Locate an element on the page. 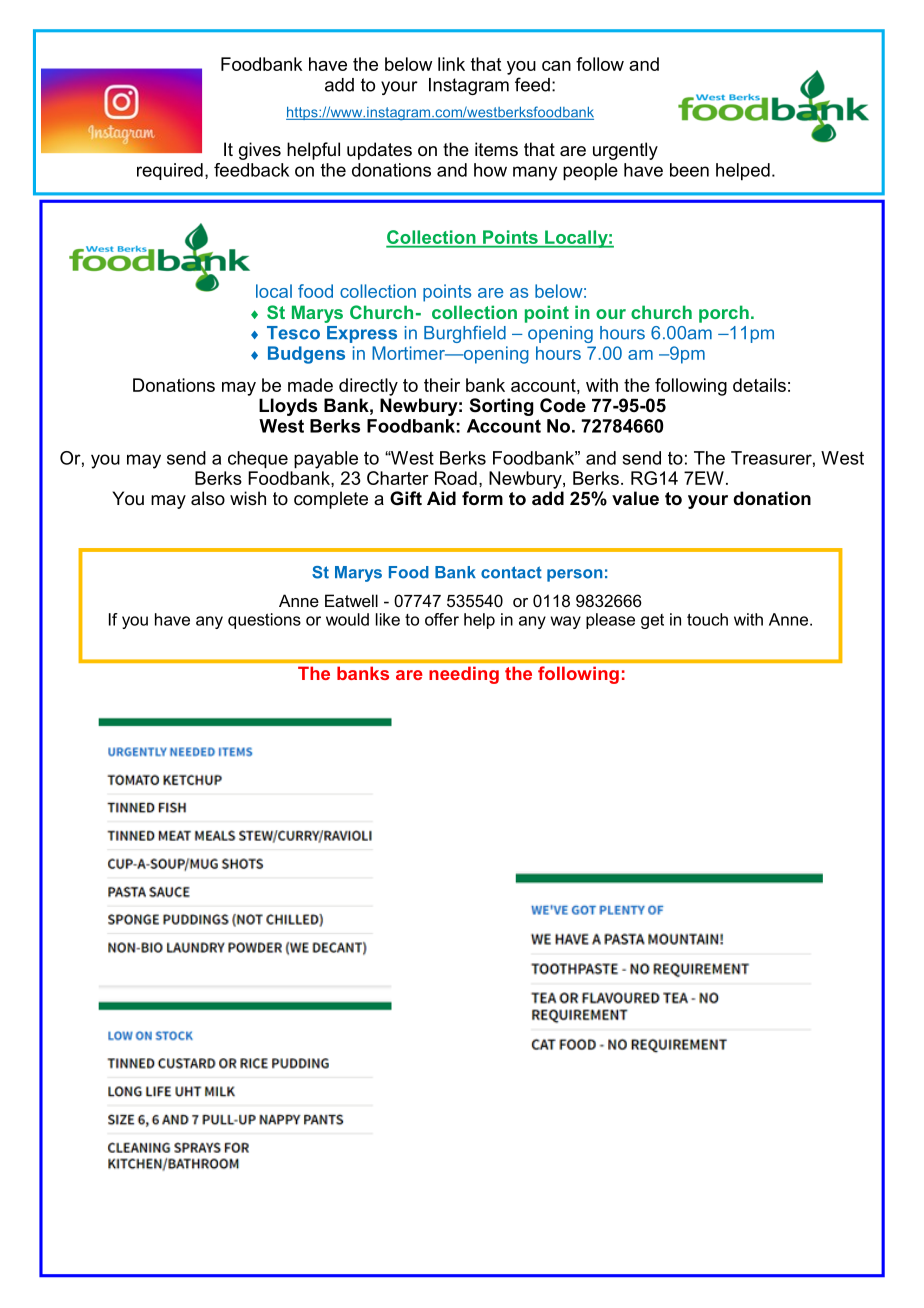  needing is located at coordinates (464, 675).
